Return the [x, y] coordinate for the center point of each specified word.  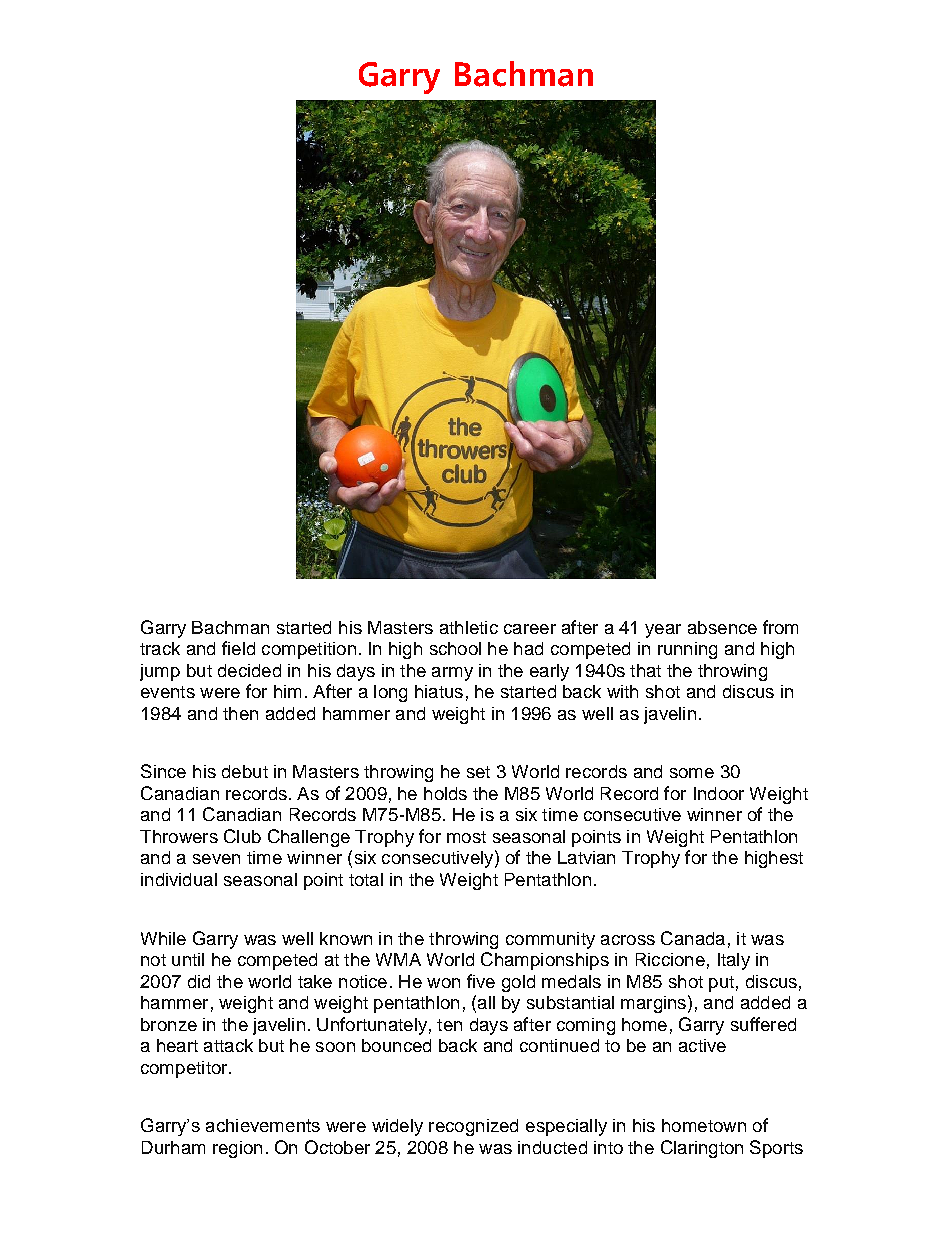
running [687, 650]
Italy [734, 961]
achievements [263, 1125]
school [455, 648]
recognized [473, 1127]
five [481, 981]
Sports [776, 1149]
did [199, 981]
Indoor [719, 793]
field [238, 648]
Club [242, 836]
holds [445, 793]
